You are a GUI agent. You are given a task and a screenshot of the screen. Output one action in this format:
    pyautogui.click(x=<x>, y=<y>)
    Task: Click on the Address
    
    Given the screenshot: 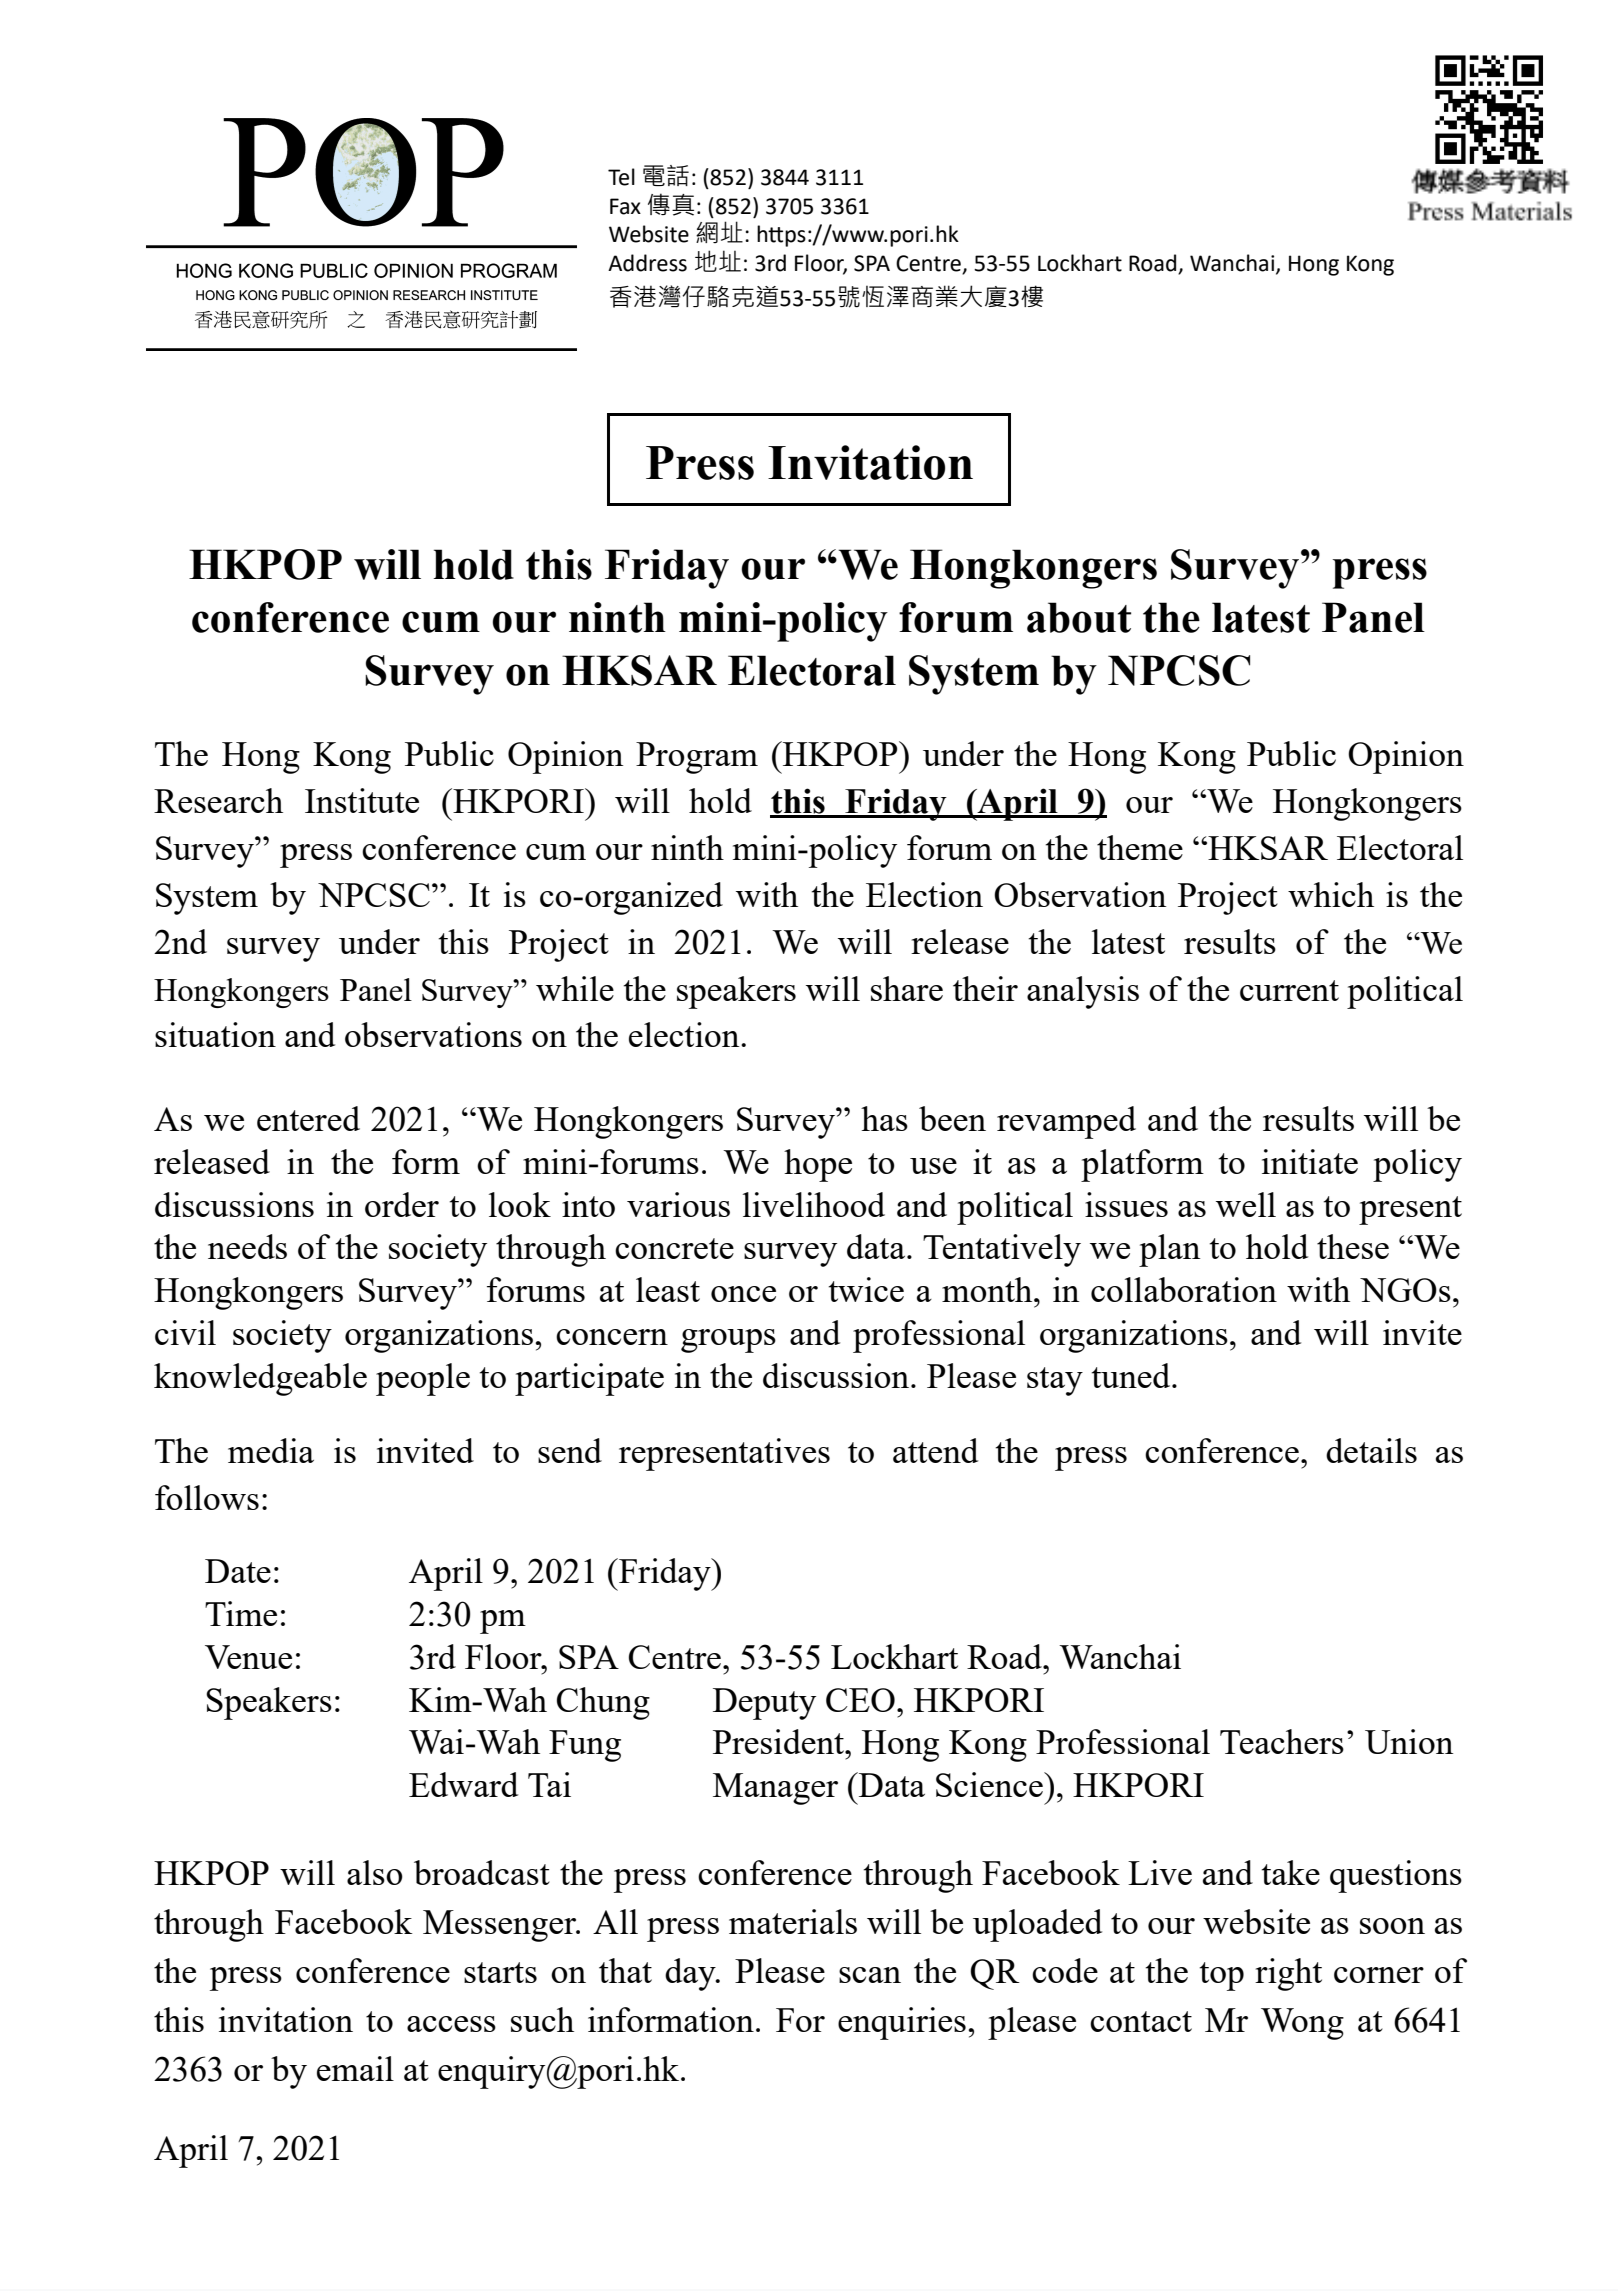 What is the action you would take?
    pyautogui.click(x=647, y=263)
